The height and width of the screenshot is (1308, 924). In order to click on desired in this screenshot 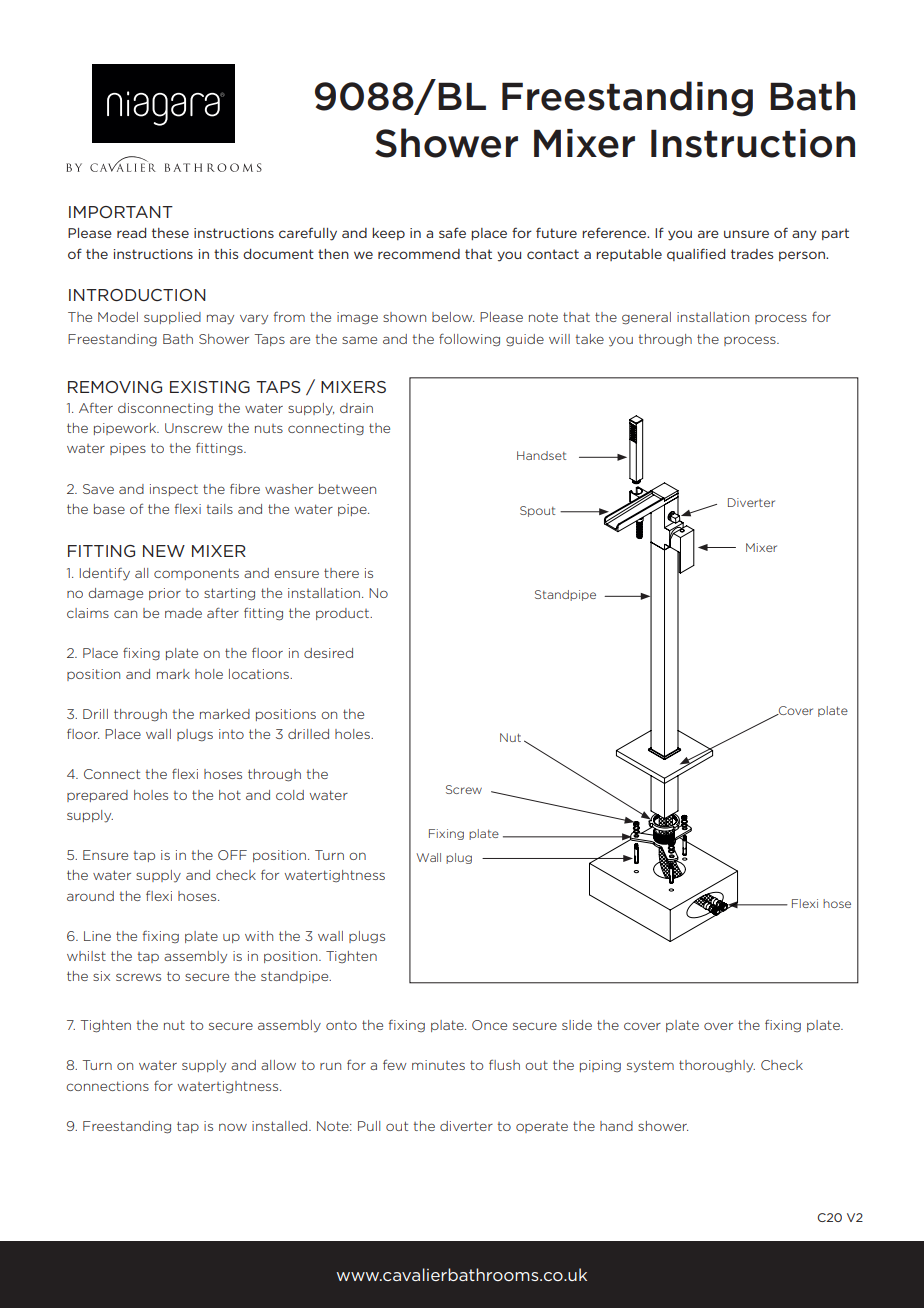, I will do `click(328, 653)`.
